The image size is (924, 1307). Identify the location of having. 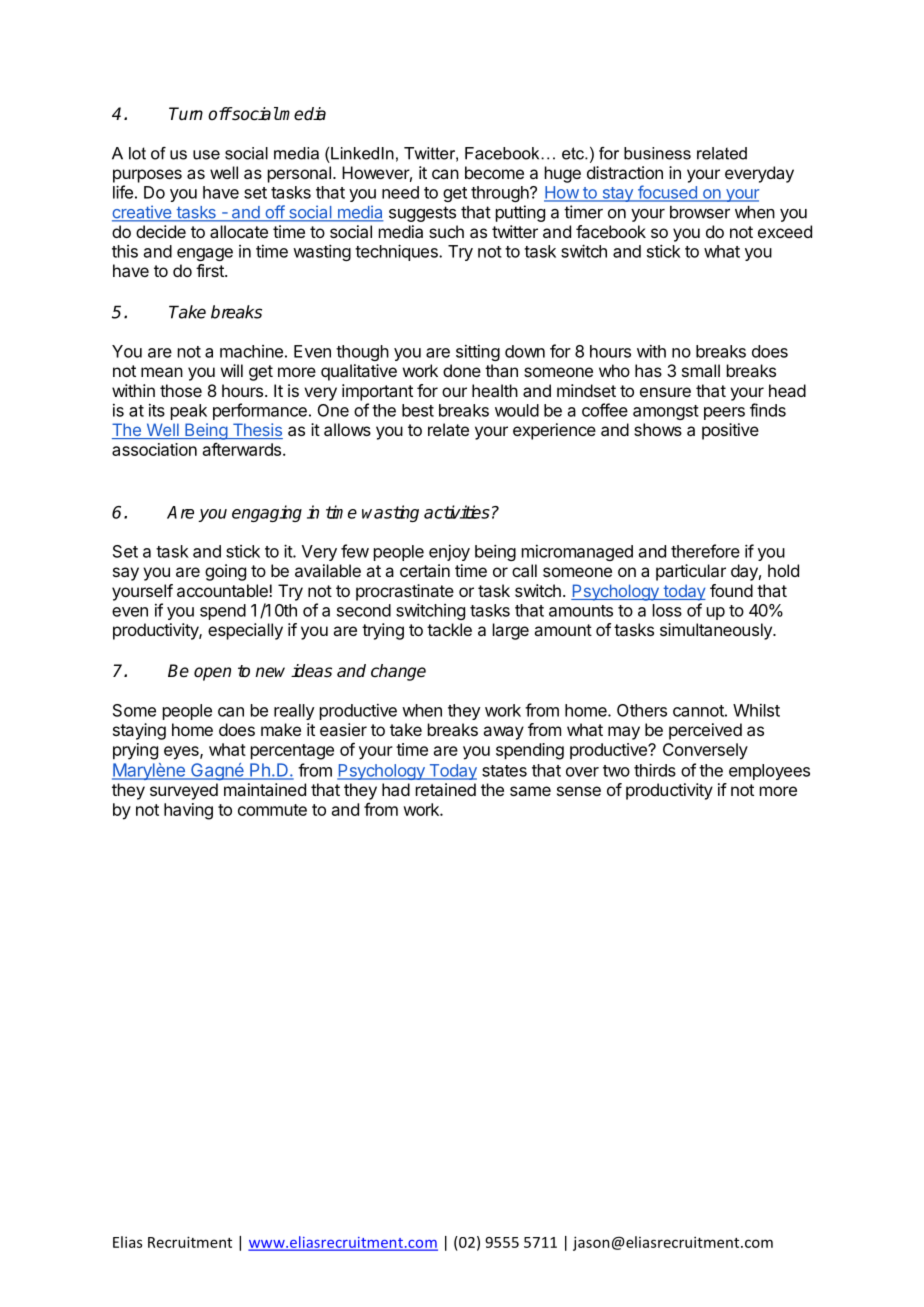
(188, 811).
